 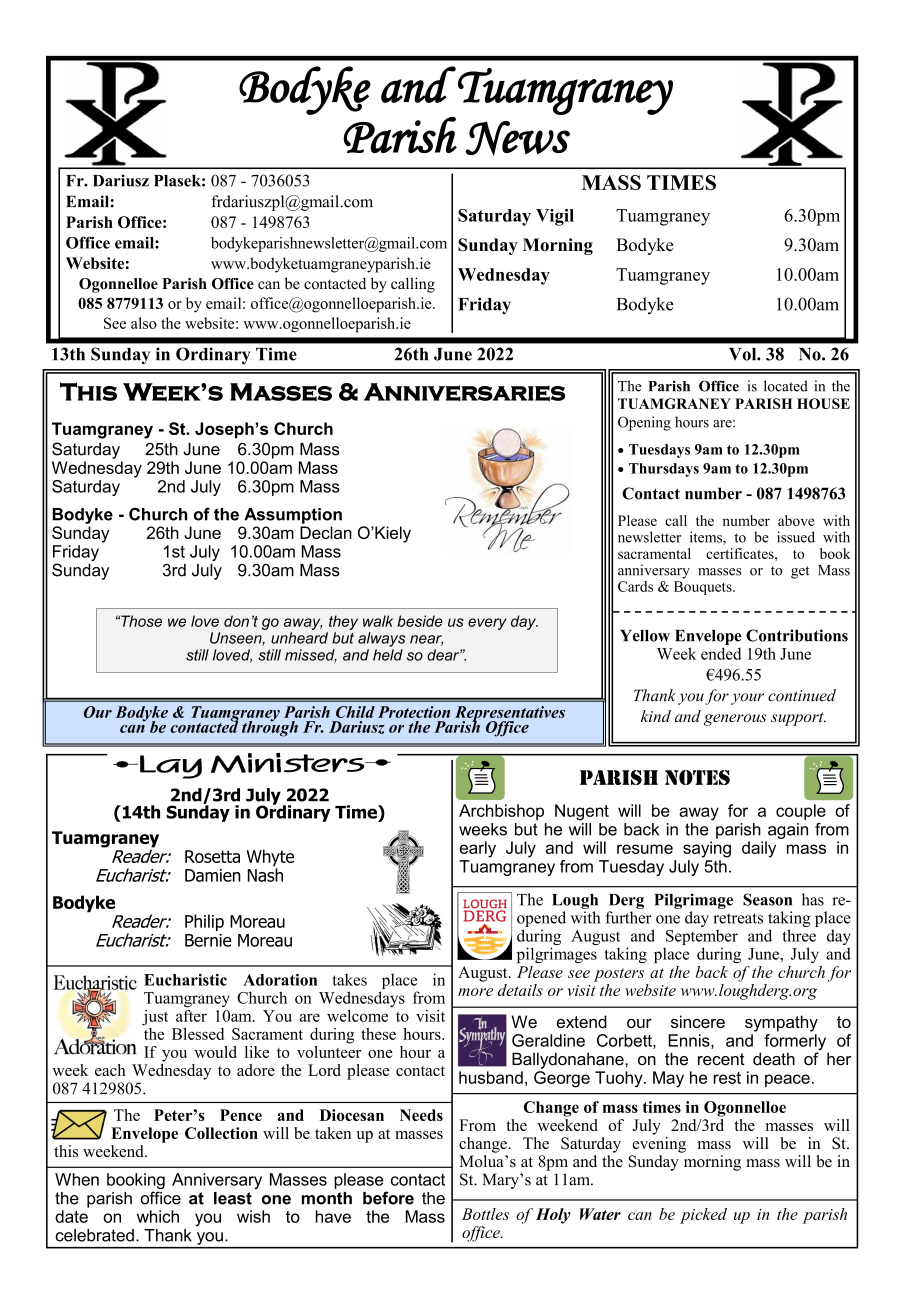 What do you see at coordinates (144, 323) in the page?
I see `also` at bounding box center [144, 323].
